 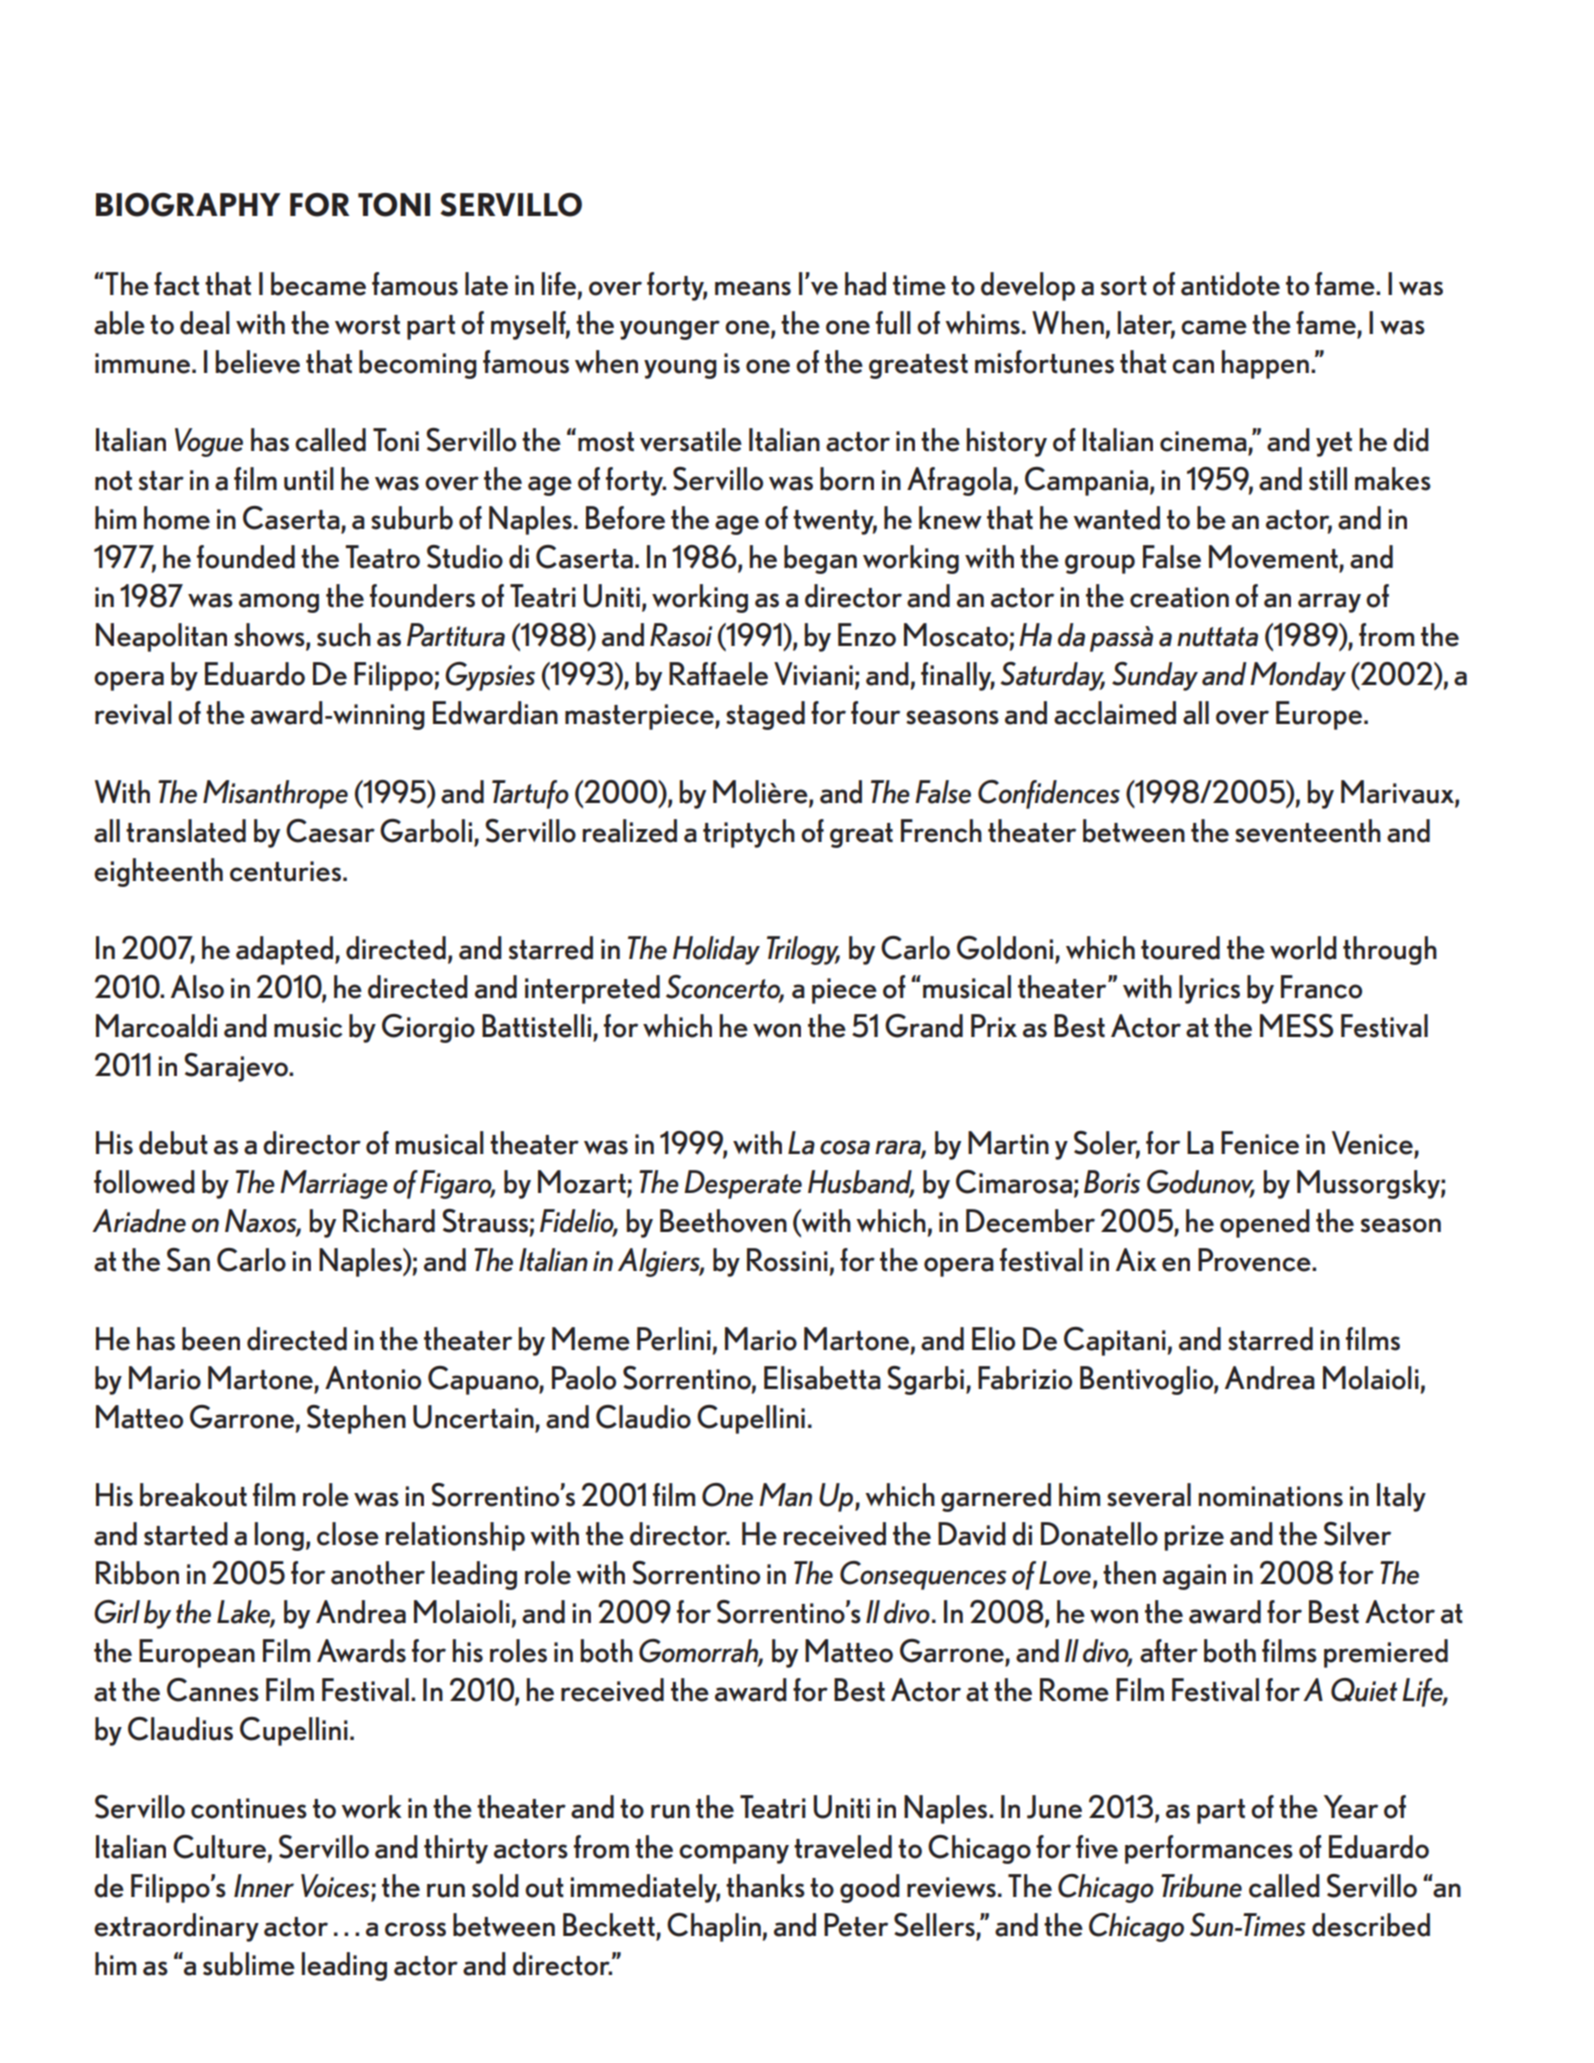 What do you see at coordinates (845, 1147) in the screenshot?
I see `cosa` at bounding box center [845, 1147].
